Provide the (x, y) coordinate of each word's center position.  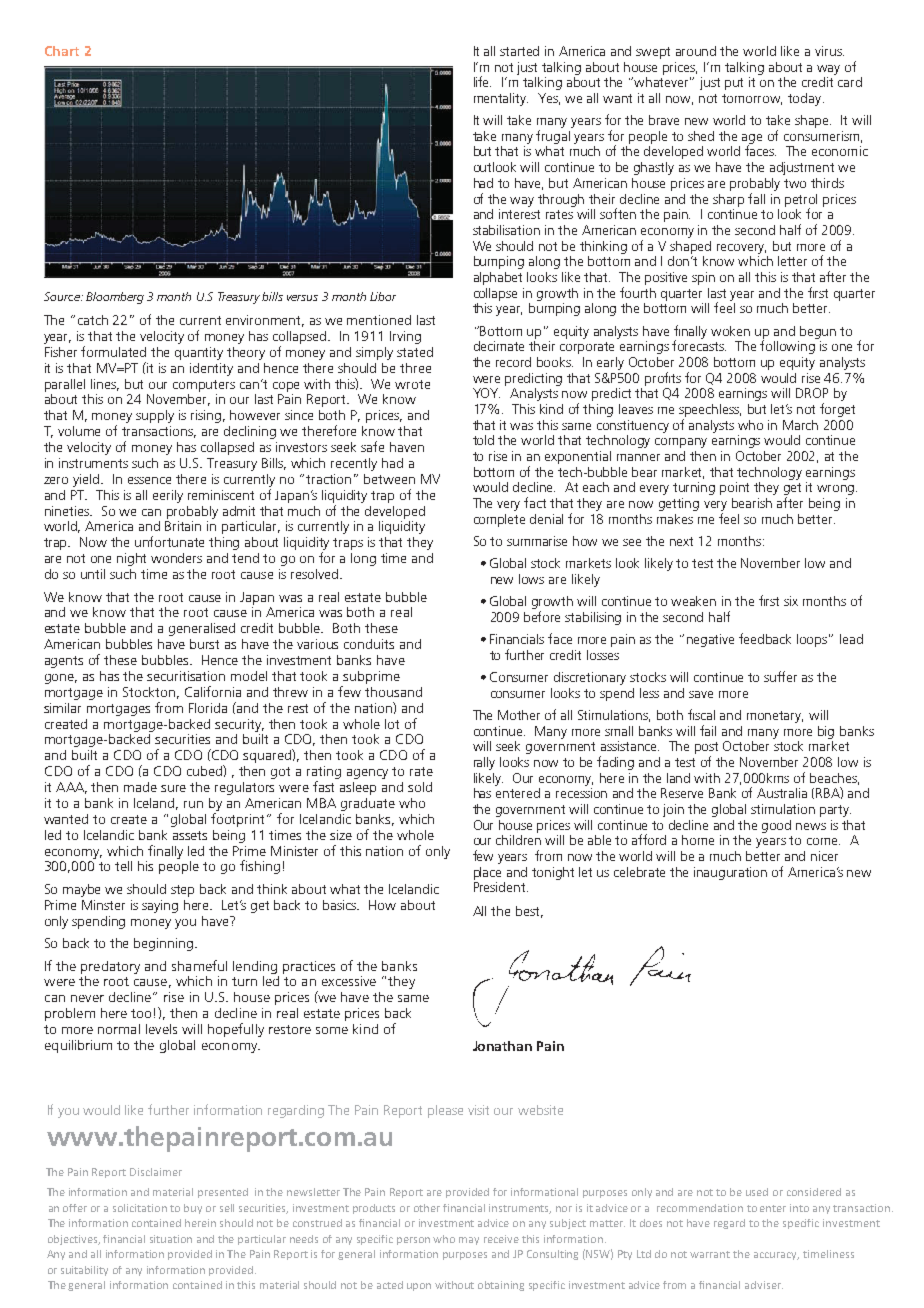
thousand (393, 692)
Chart (62, 51)
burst (204, 644)
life (482, 81)
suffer (780, 676)
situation (171, 1239)
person (413, 1241)
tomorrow (752, 99)
